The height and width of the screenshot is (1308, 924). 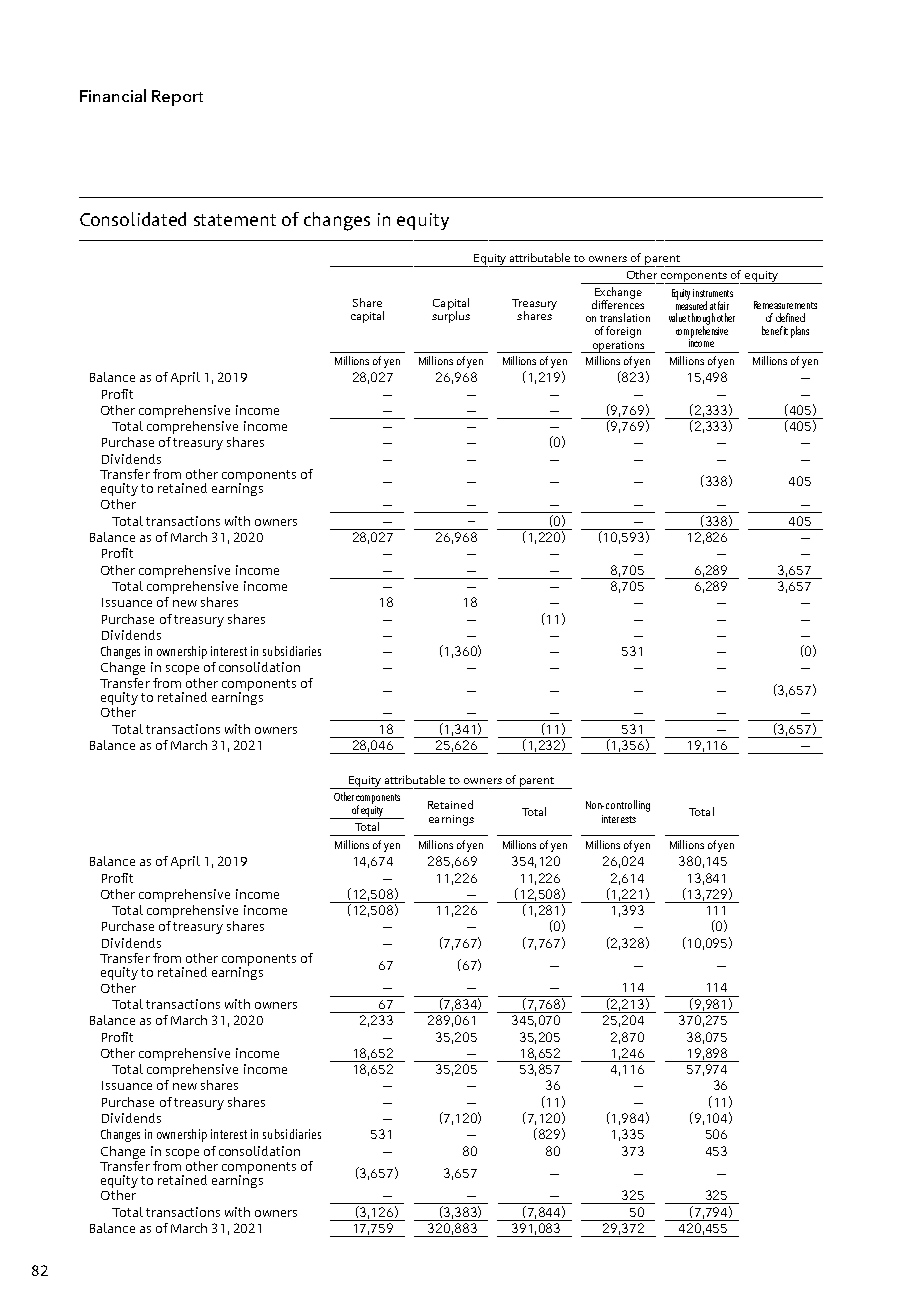 What do you see at coordinates (113, 95) in the screenshot?
I see `Financial` at bounding box center [113, 95].
